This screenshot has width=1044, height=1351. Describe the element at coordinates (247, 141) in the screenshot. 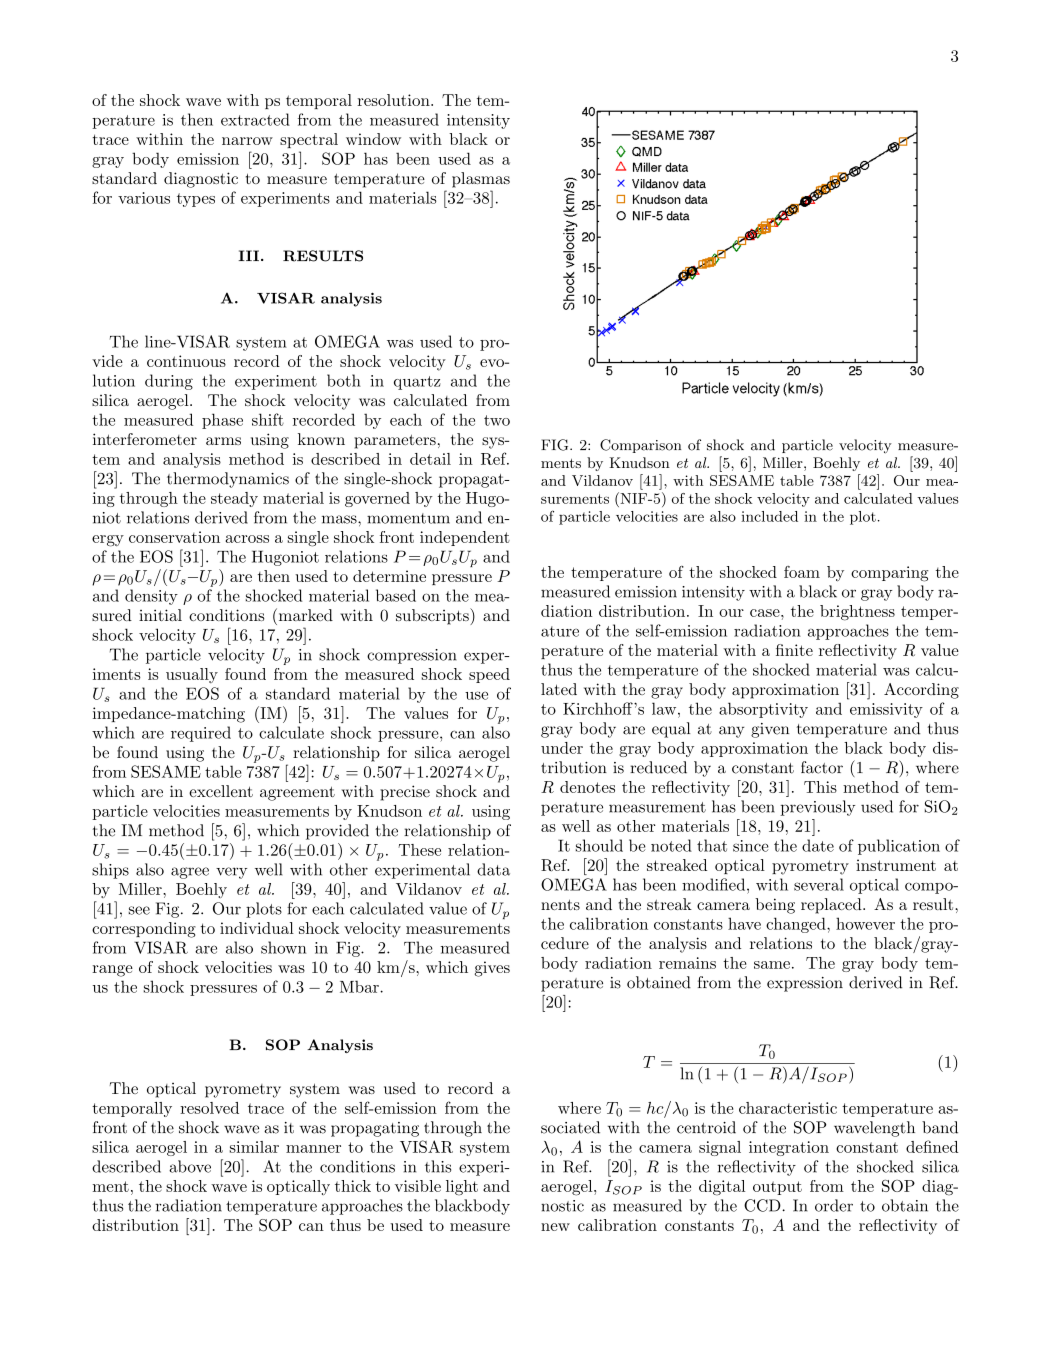

I see `narrow` at that location.
